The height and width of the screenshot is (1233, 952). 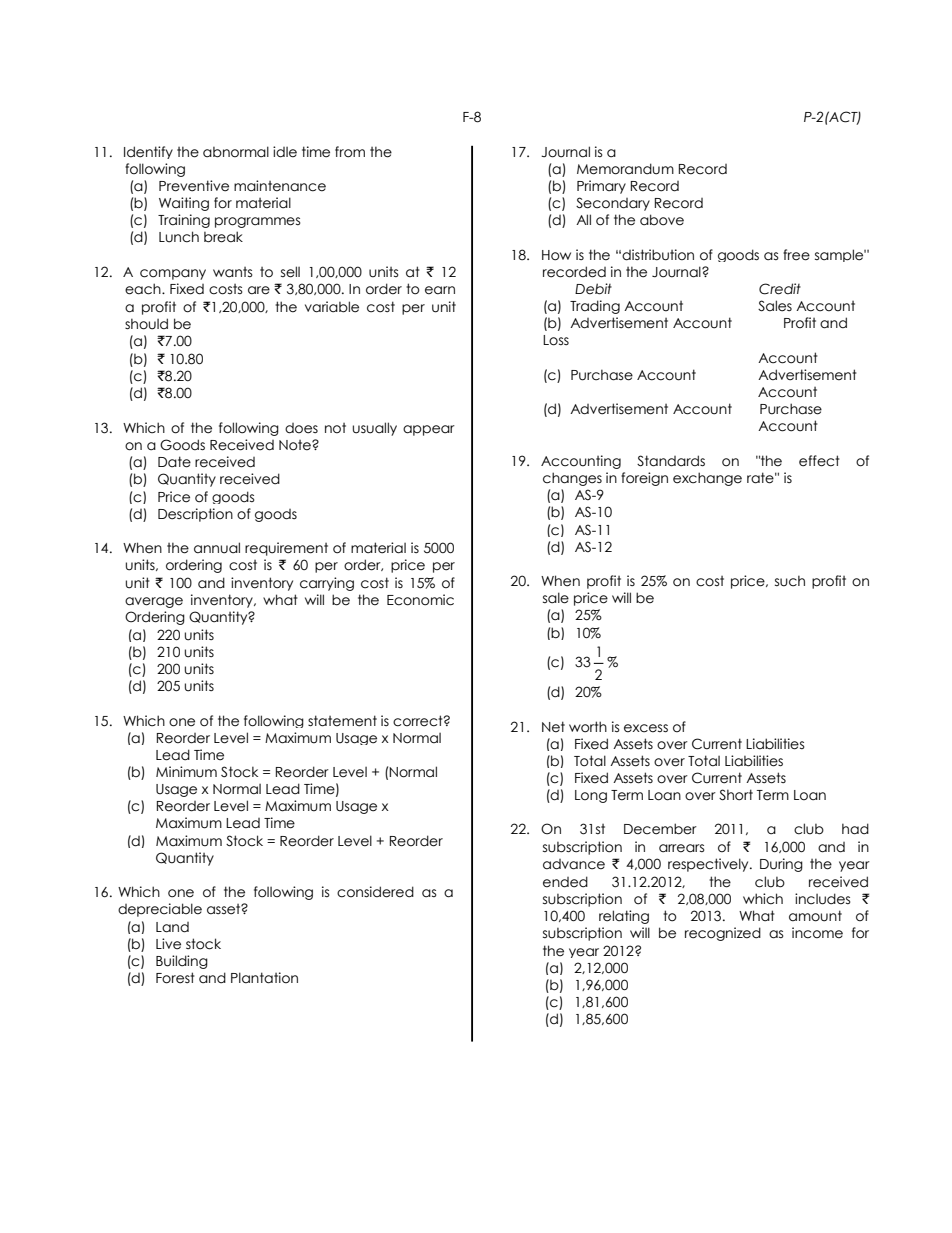 What do you see at coordinates (662, 220) in the screenshot?
I see `above` at bounding box center [662, 220].
